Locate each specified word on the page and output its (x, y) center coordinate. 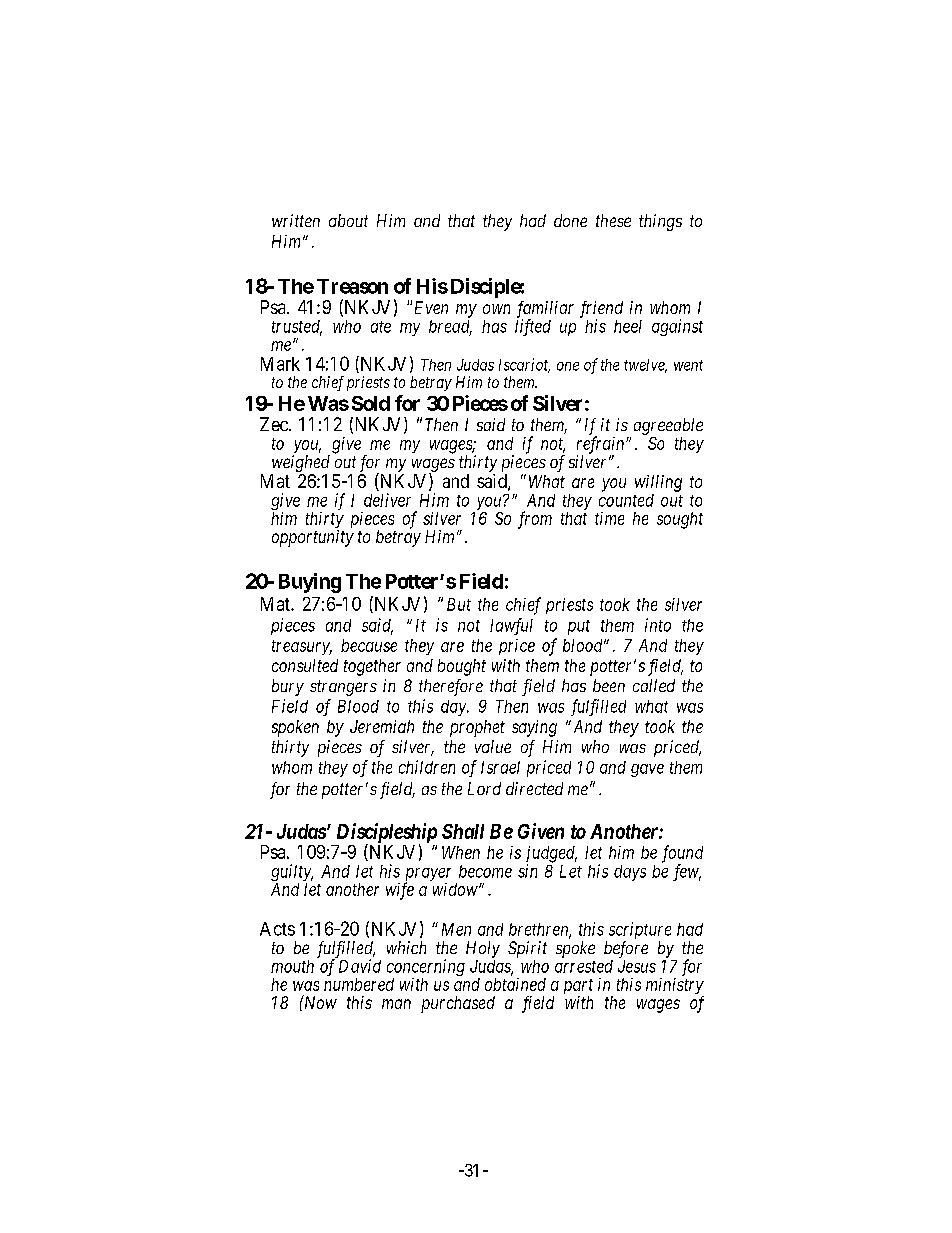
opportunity (313, 538)
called (654, 685)
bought (462, 667)
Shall (463, 831)
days (630, 873)
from (535, 520)
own (496, 309)
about (348, 220)
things (660, 222)
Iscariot (524, 365)
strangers (343, 688)
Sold (371, 403)
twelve (645, 366)
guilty (292, 872)
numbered (359, 984)
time (609, 518)
